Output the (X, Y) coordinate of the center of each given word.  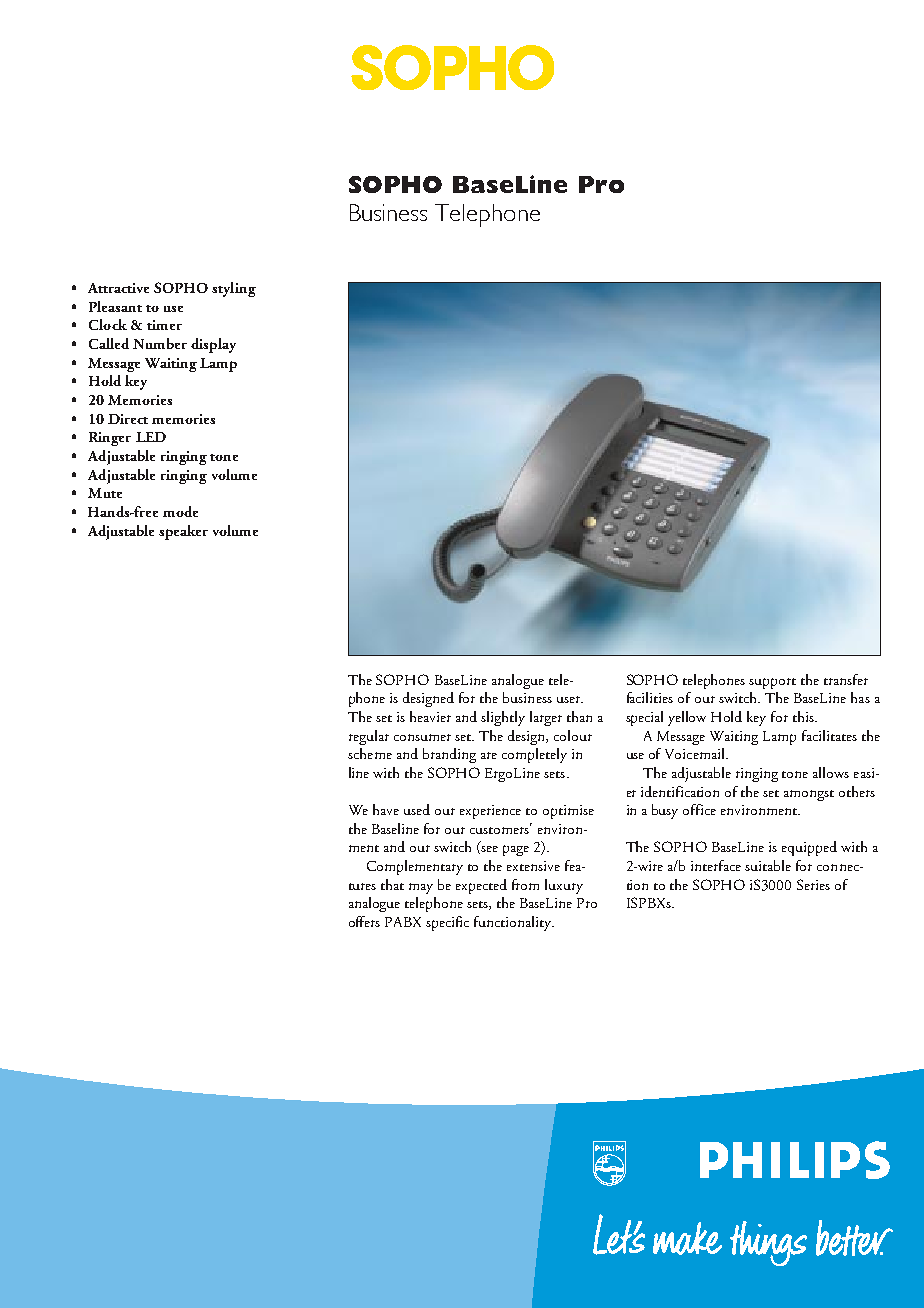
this (804, 716)
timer (164, 325)
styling (234, 289)
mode (180, 511)
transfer (846, 679)
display (213, 345)
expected (481, 886)
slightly (503, 718)
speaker (183, 532)
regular (369, 737)
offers (364, 921)
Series (813, 884)
